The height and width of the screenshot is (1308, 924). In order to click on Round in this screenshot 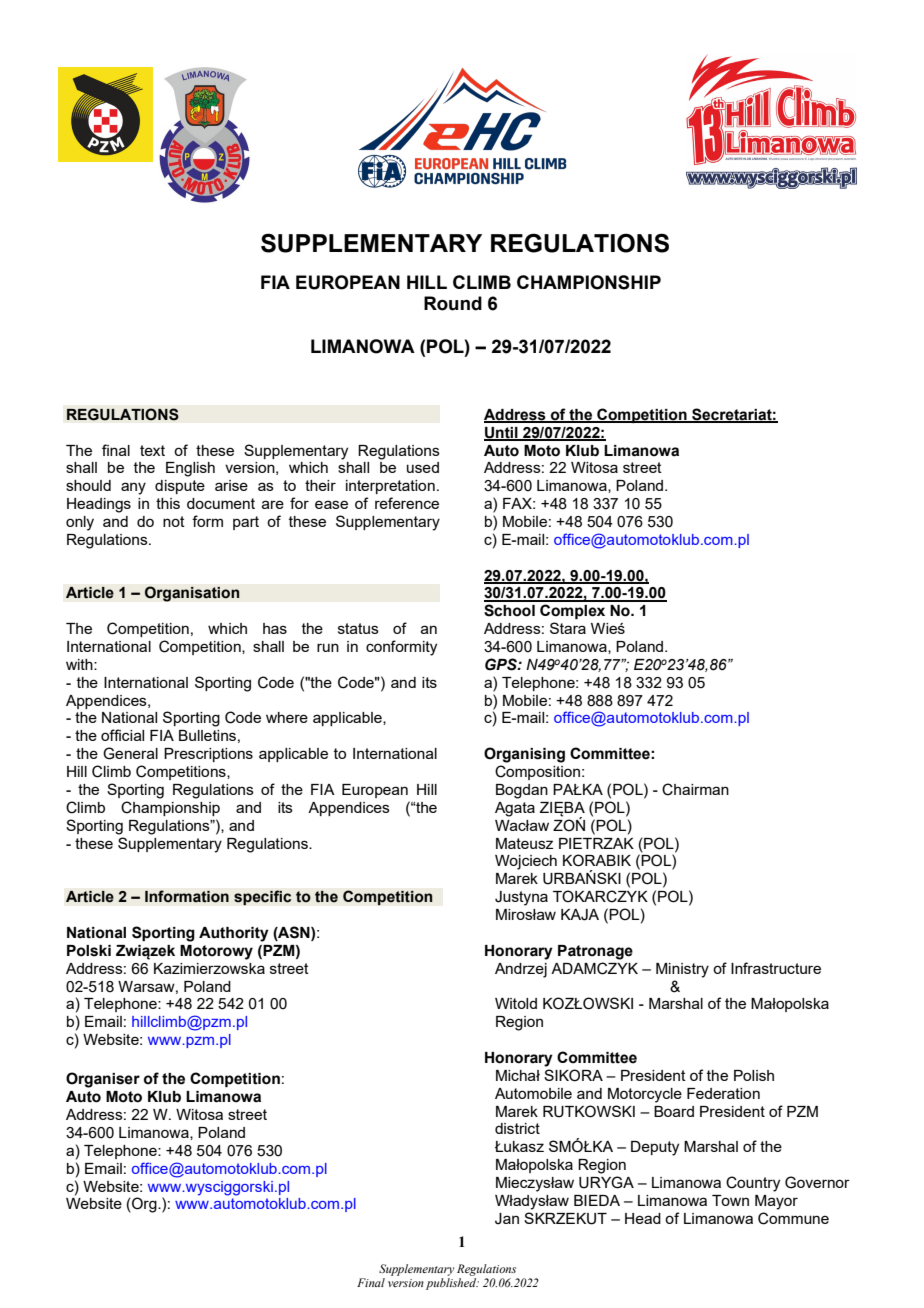, I will do `click(453, 303)`.
